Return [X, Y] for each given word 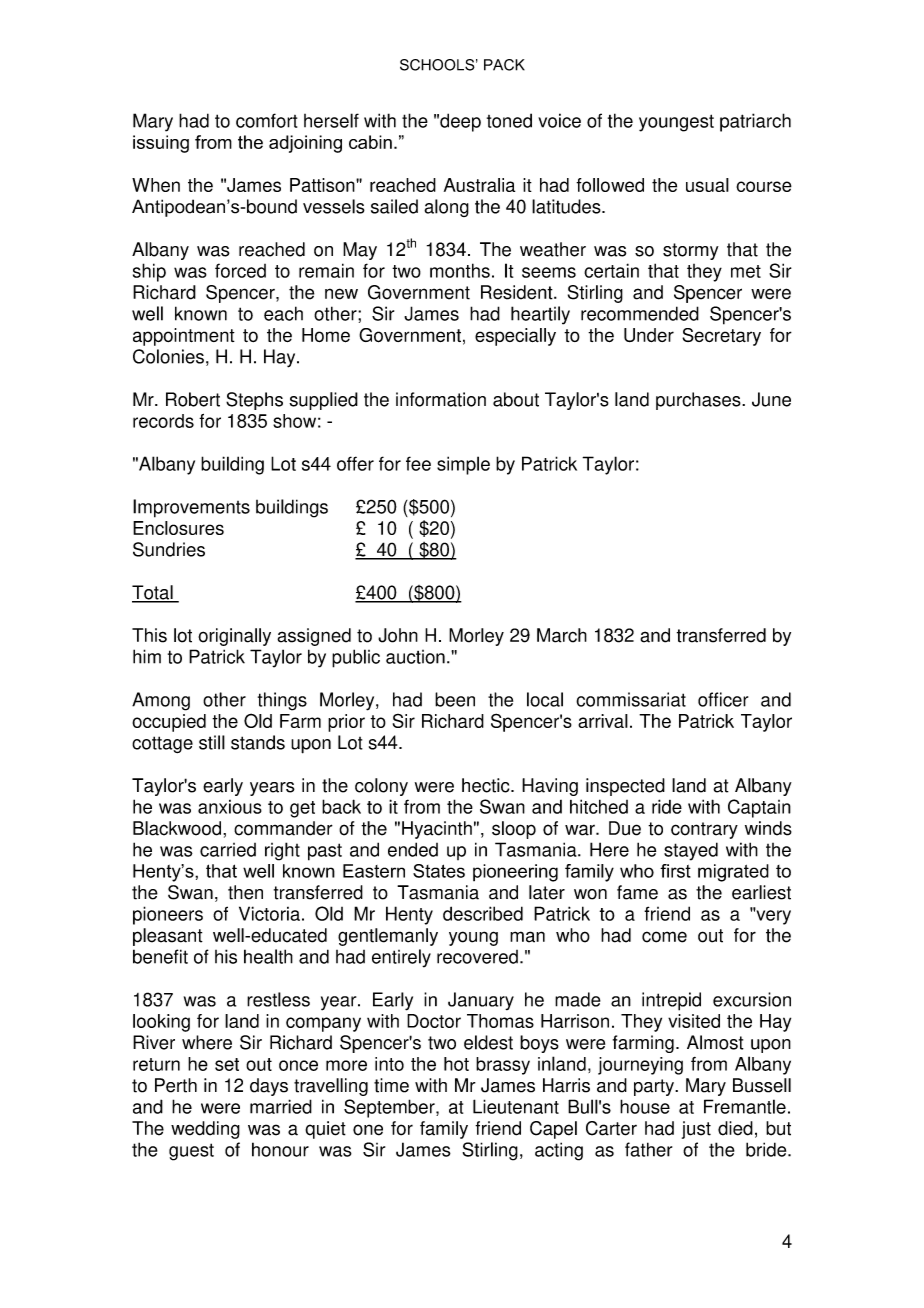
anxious [230, 807]
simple [463, 465]
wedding [205, 1130]
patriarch [755, 122]
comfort [266, 120]
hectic [487, 785]
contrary [704, 830]
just [696, 1130]
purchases [699, 401]
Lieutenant [516, 1106]
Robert [193, 399]
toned [509, 120]
